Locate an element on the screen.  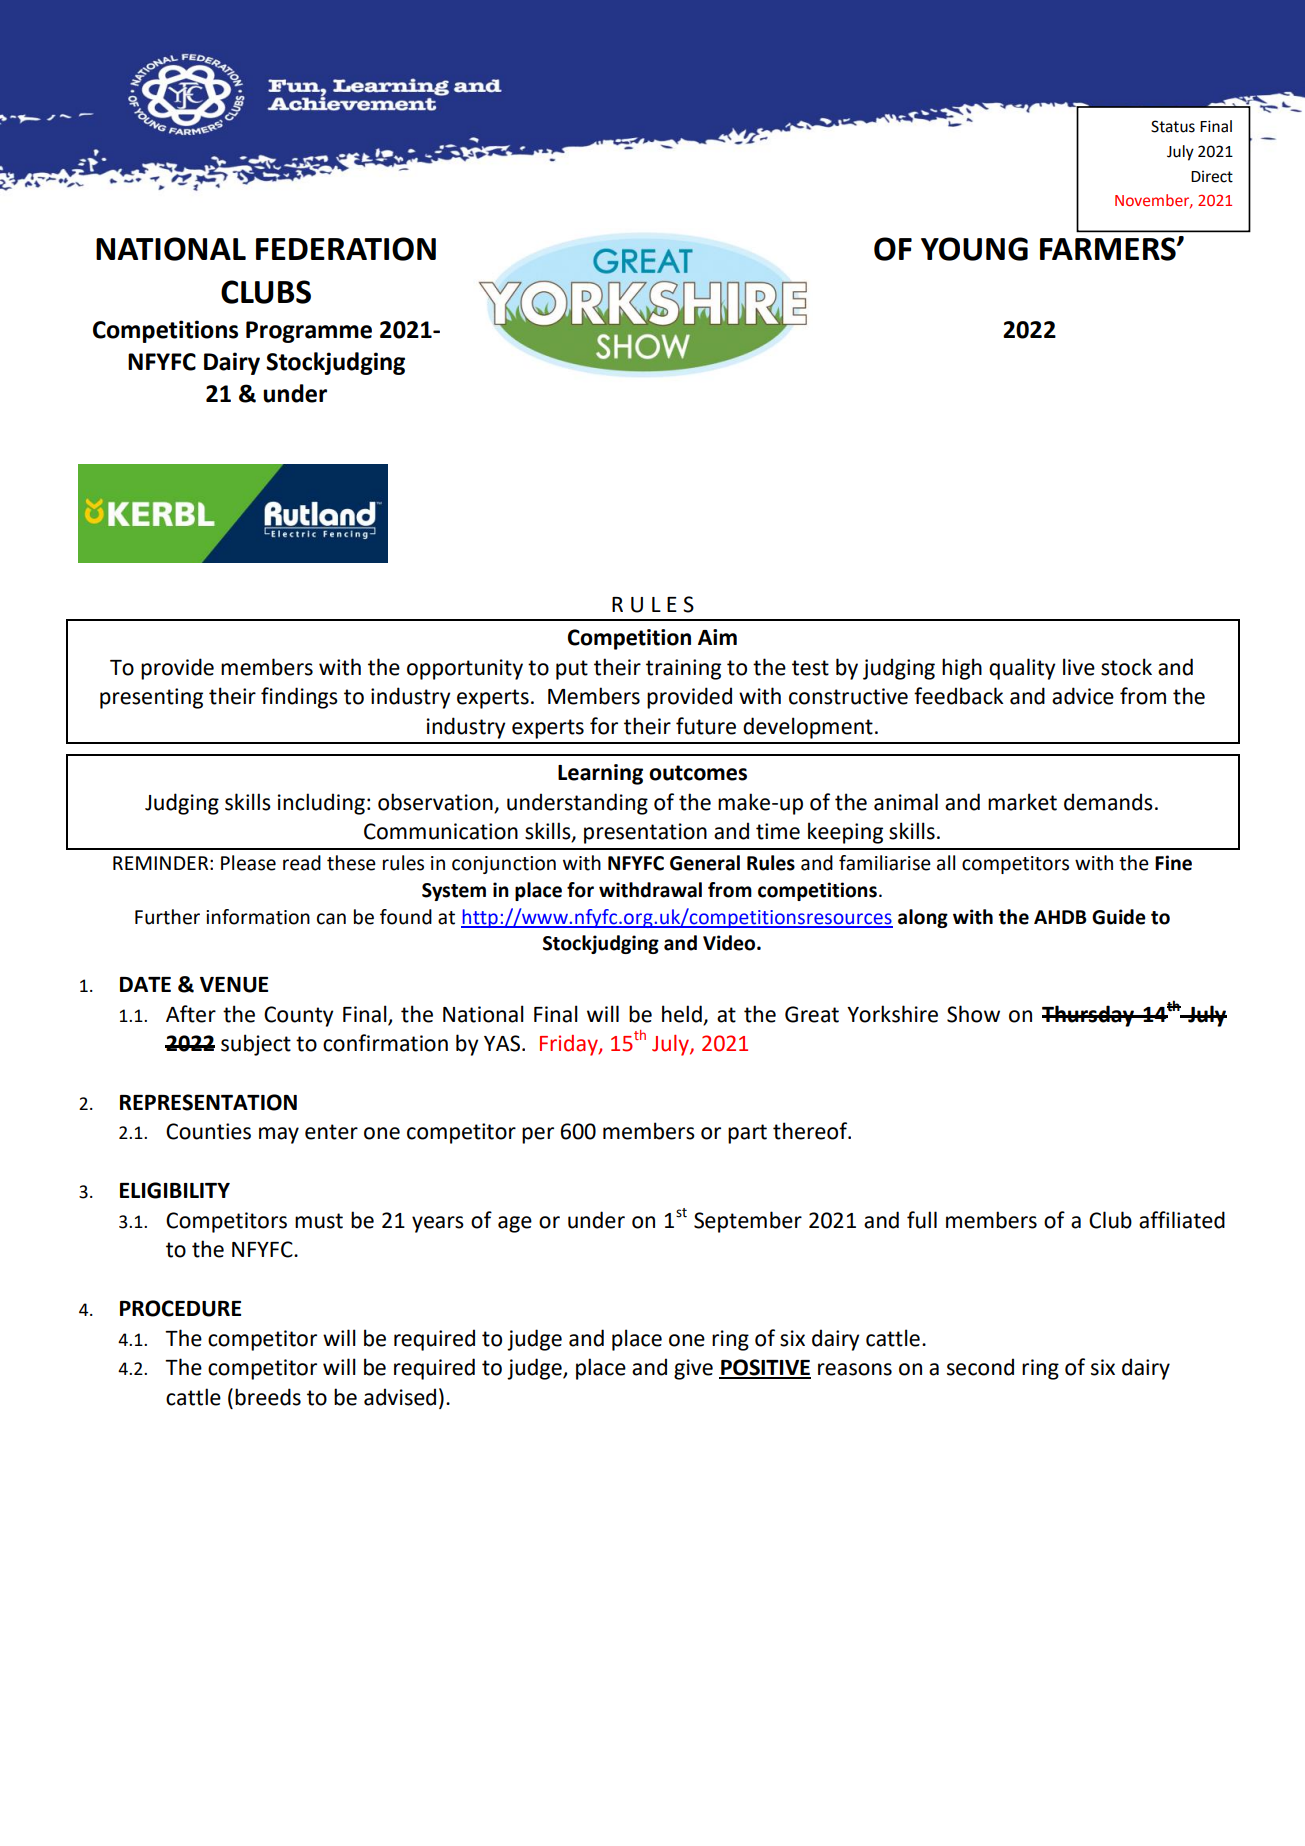
FEDERATION is located at coordinates (346, 249).
